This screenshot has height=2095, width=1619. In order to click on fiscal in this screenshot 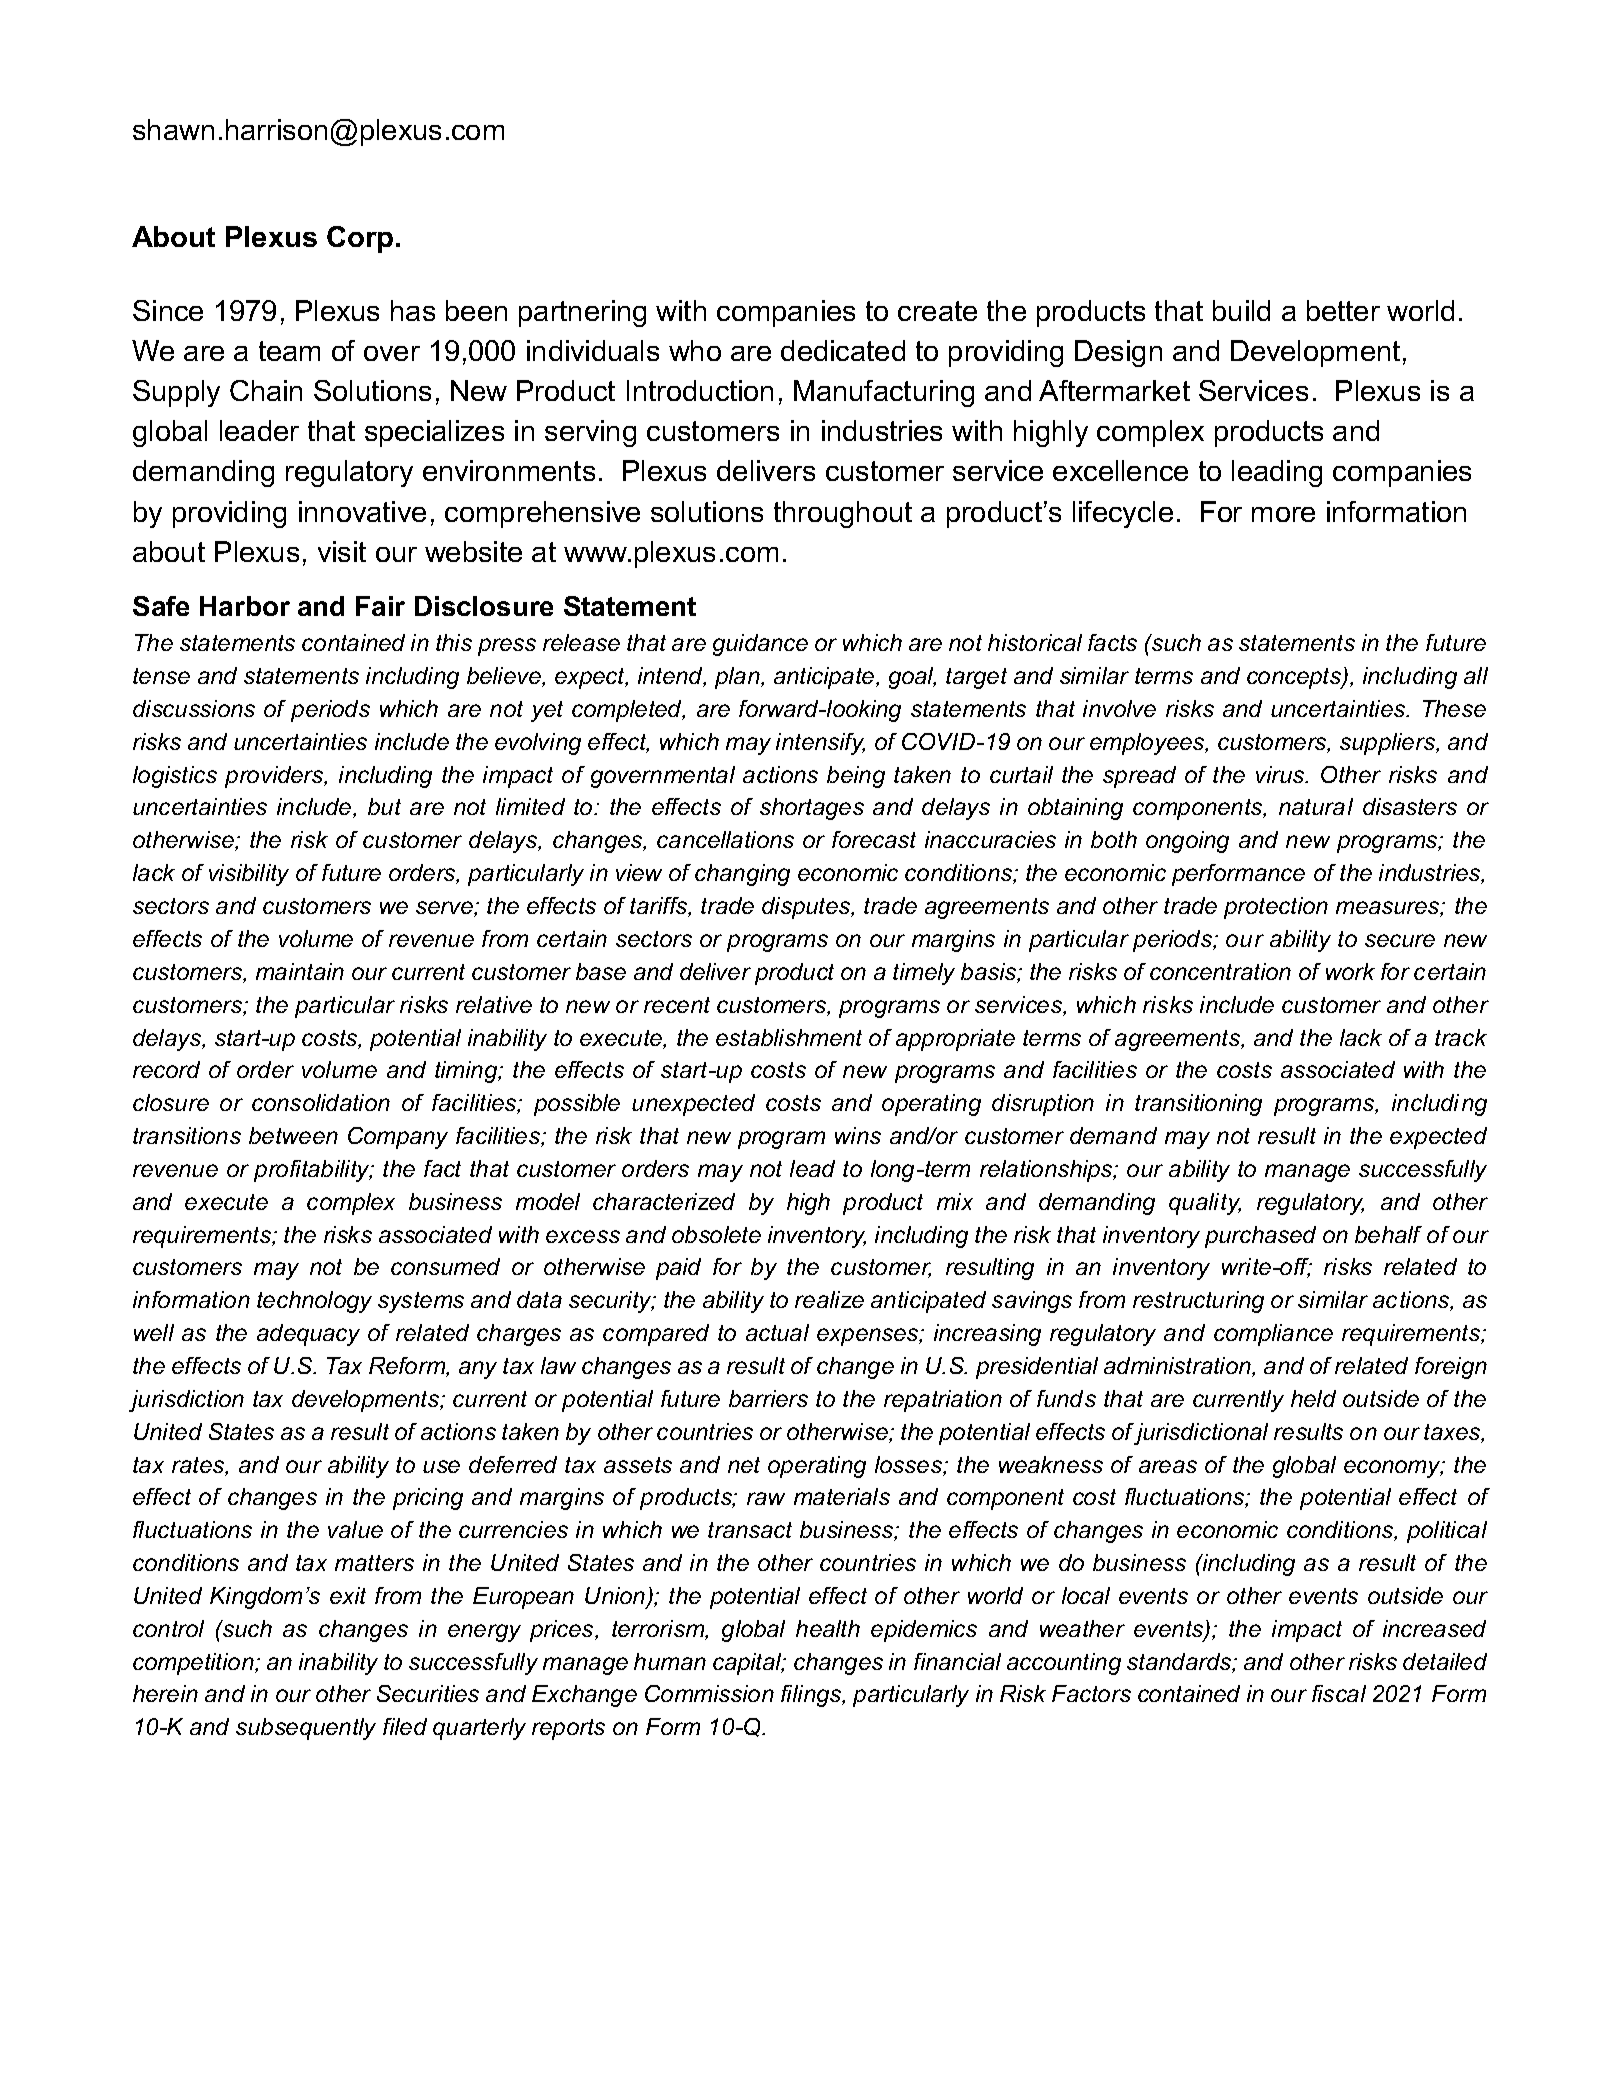, I will do `click(1339, 1693)`.
